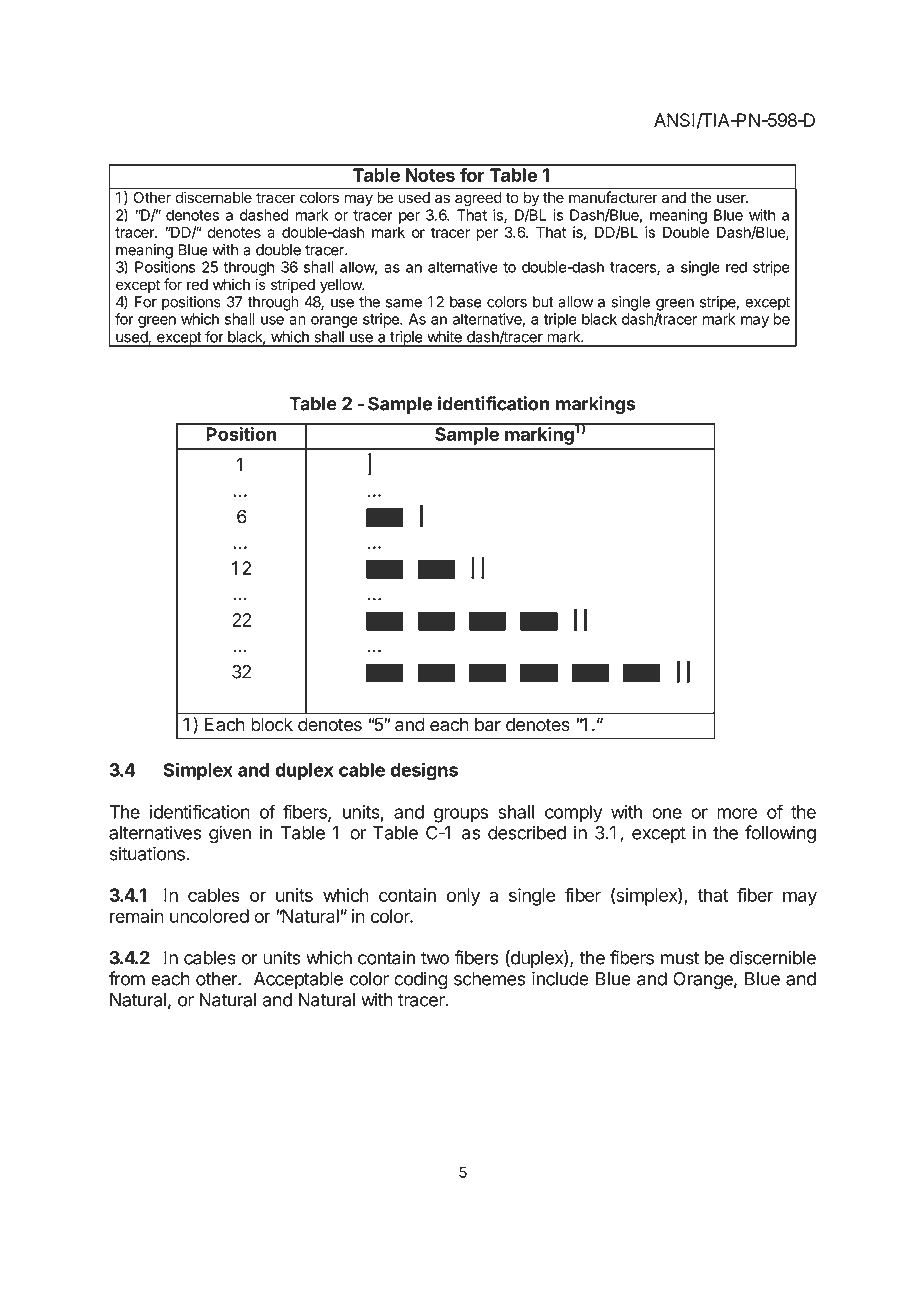  Describe the element at coordinates (435, 958) in the page. I see `two` at that location.
